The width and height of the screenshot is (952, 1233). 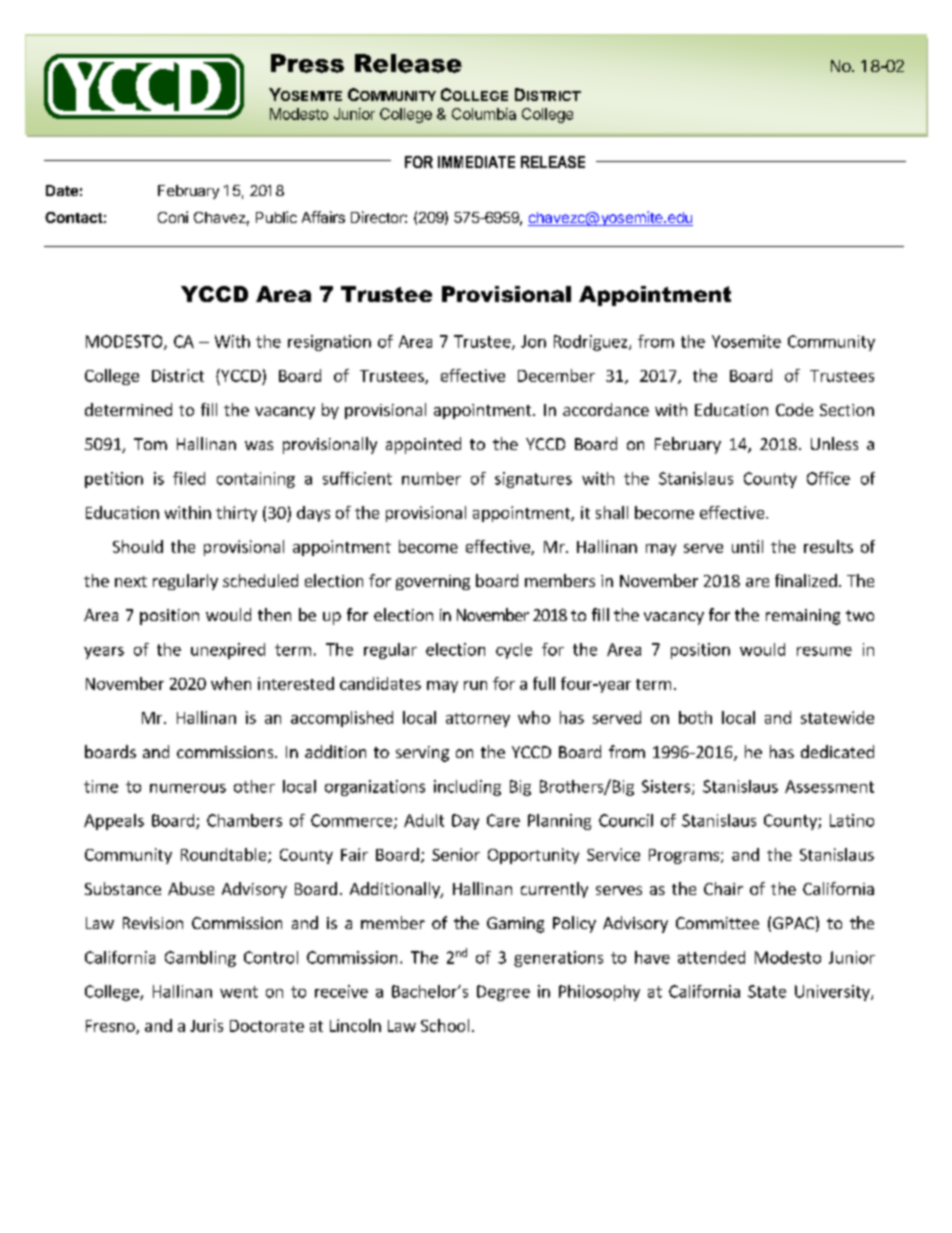 I want to click on both, so click(x=695, y=717).
